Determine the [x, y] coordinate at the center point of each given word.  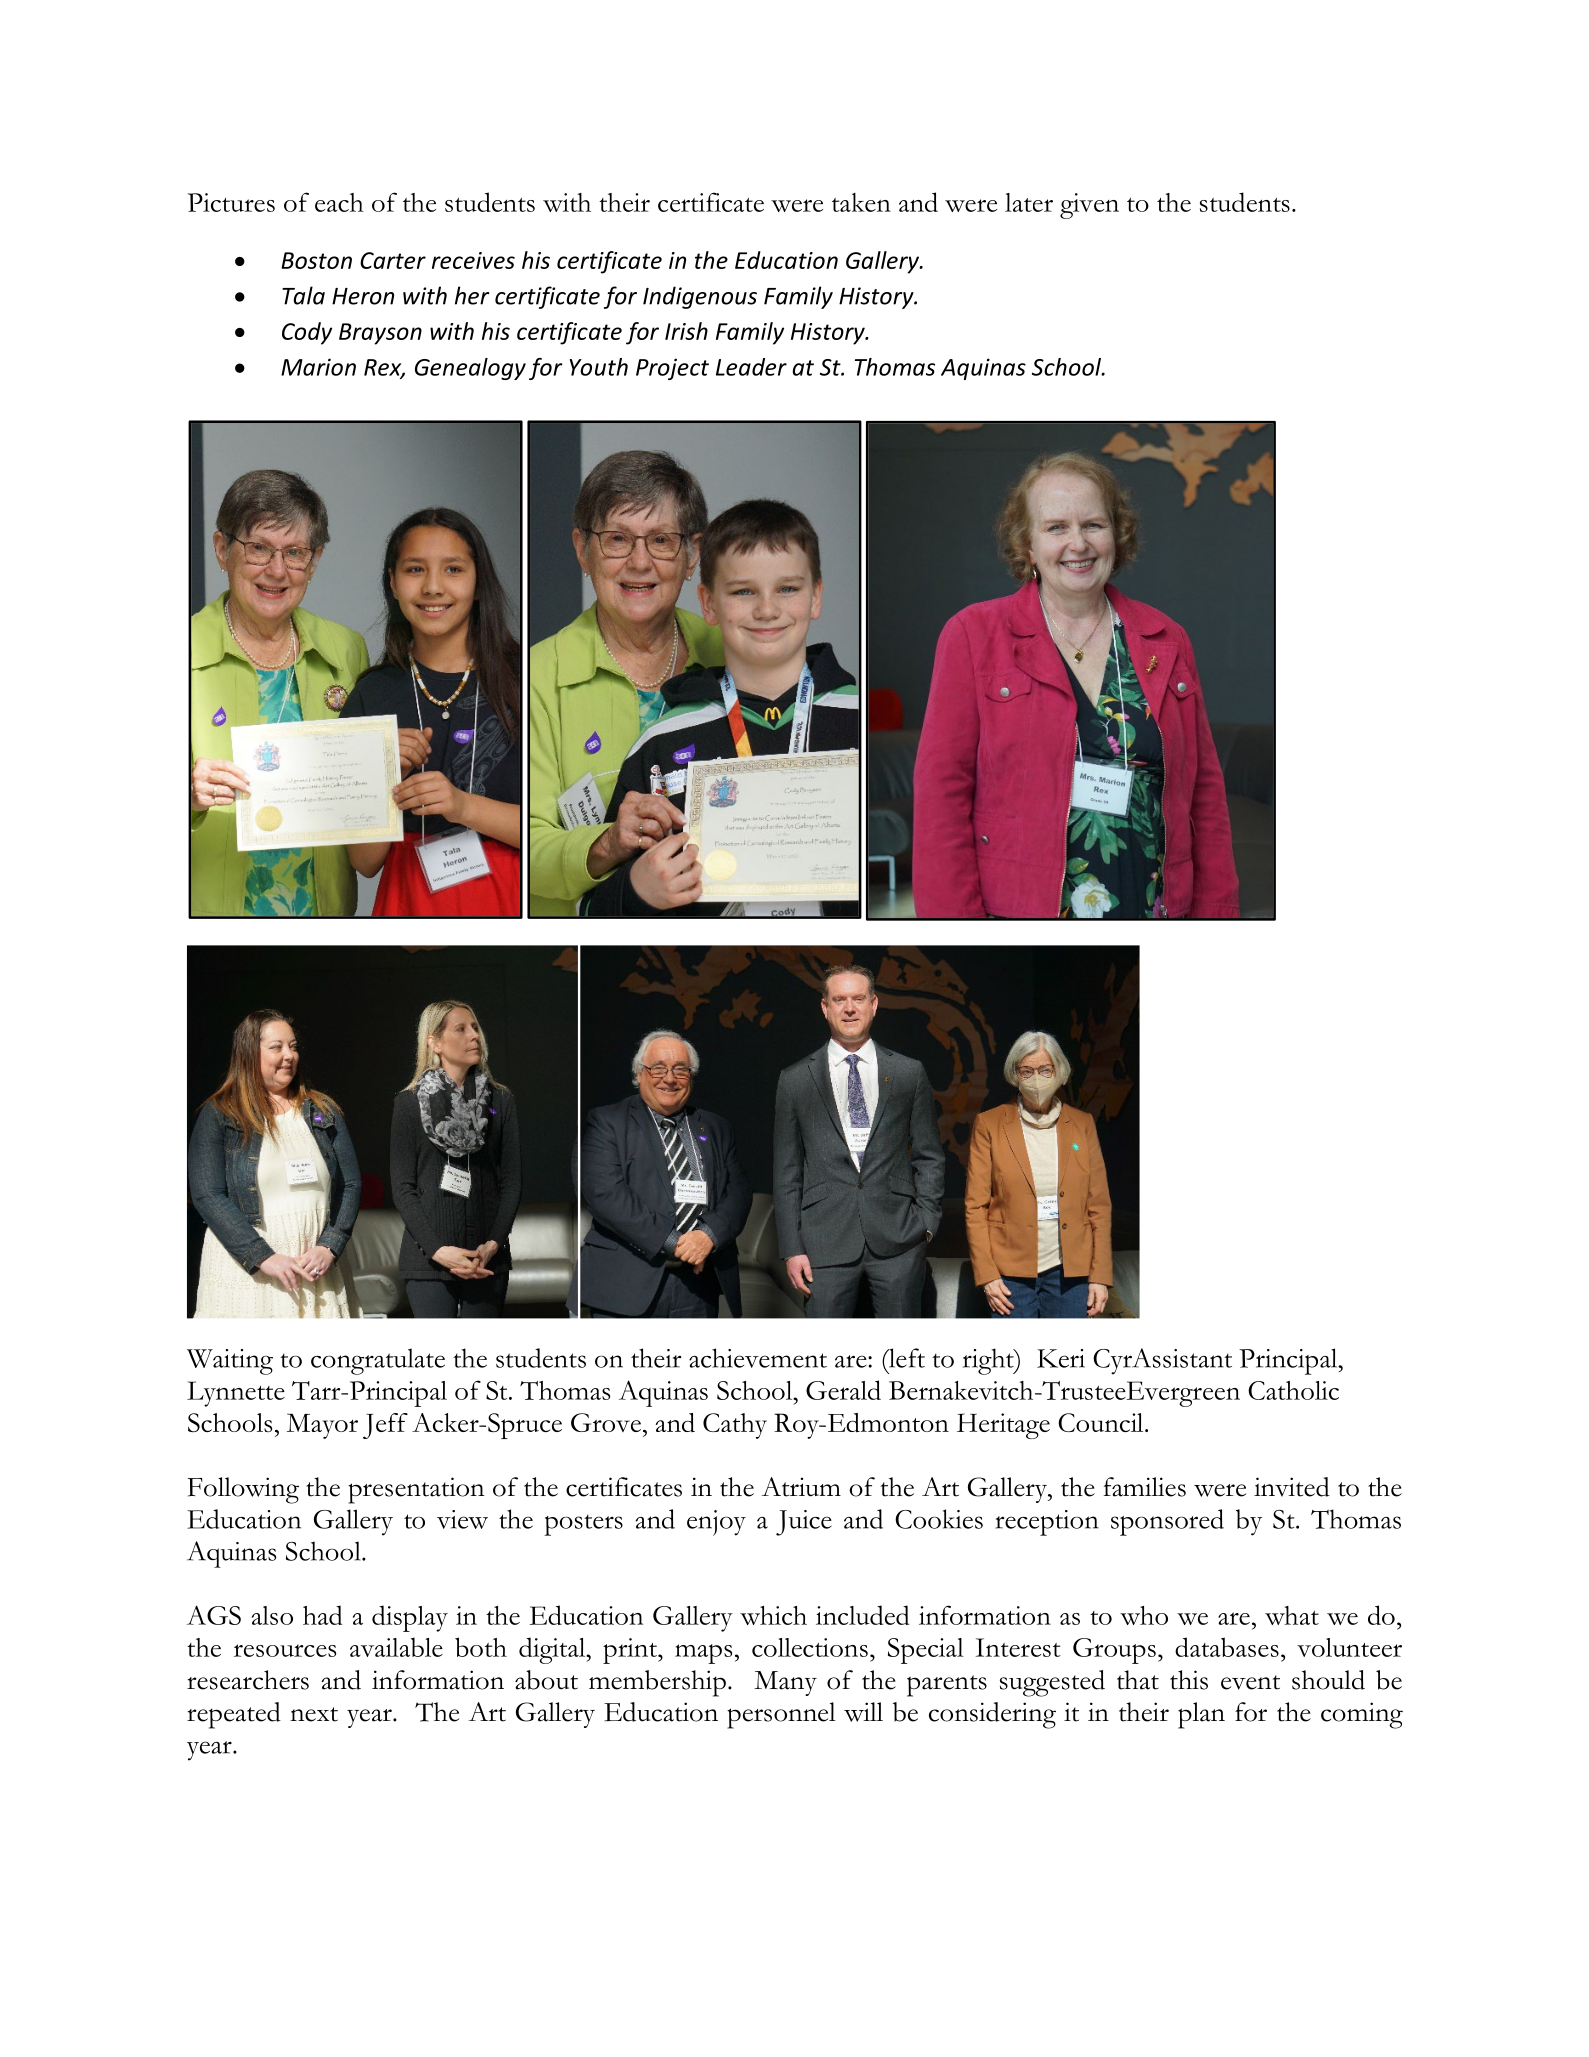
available [396, 1647]
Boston [316, 260]
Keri [1061, 1358]
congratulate [378, 1361]
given [1089, 206]
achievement [758, 1358]
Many [785, 1683]
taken [861, 202]
